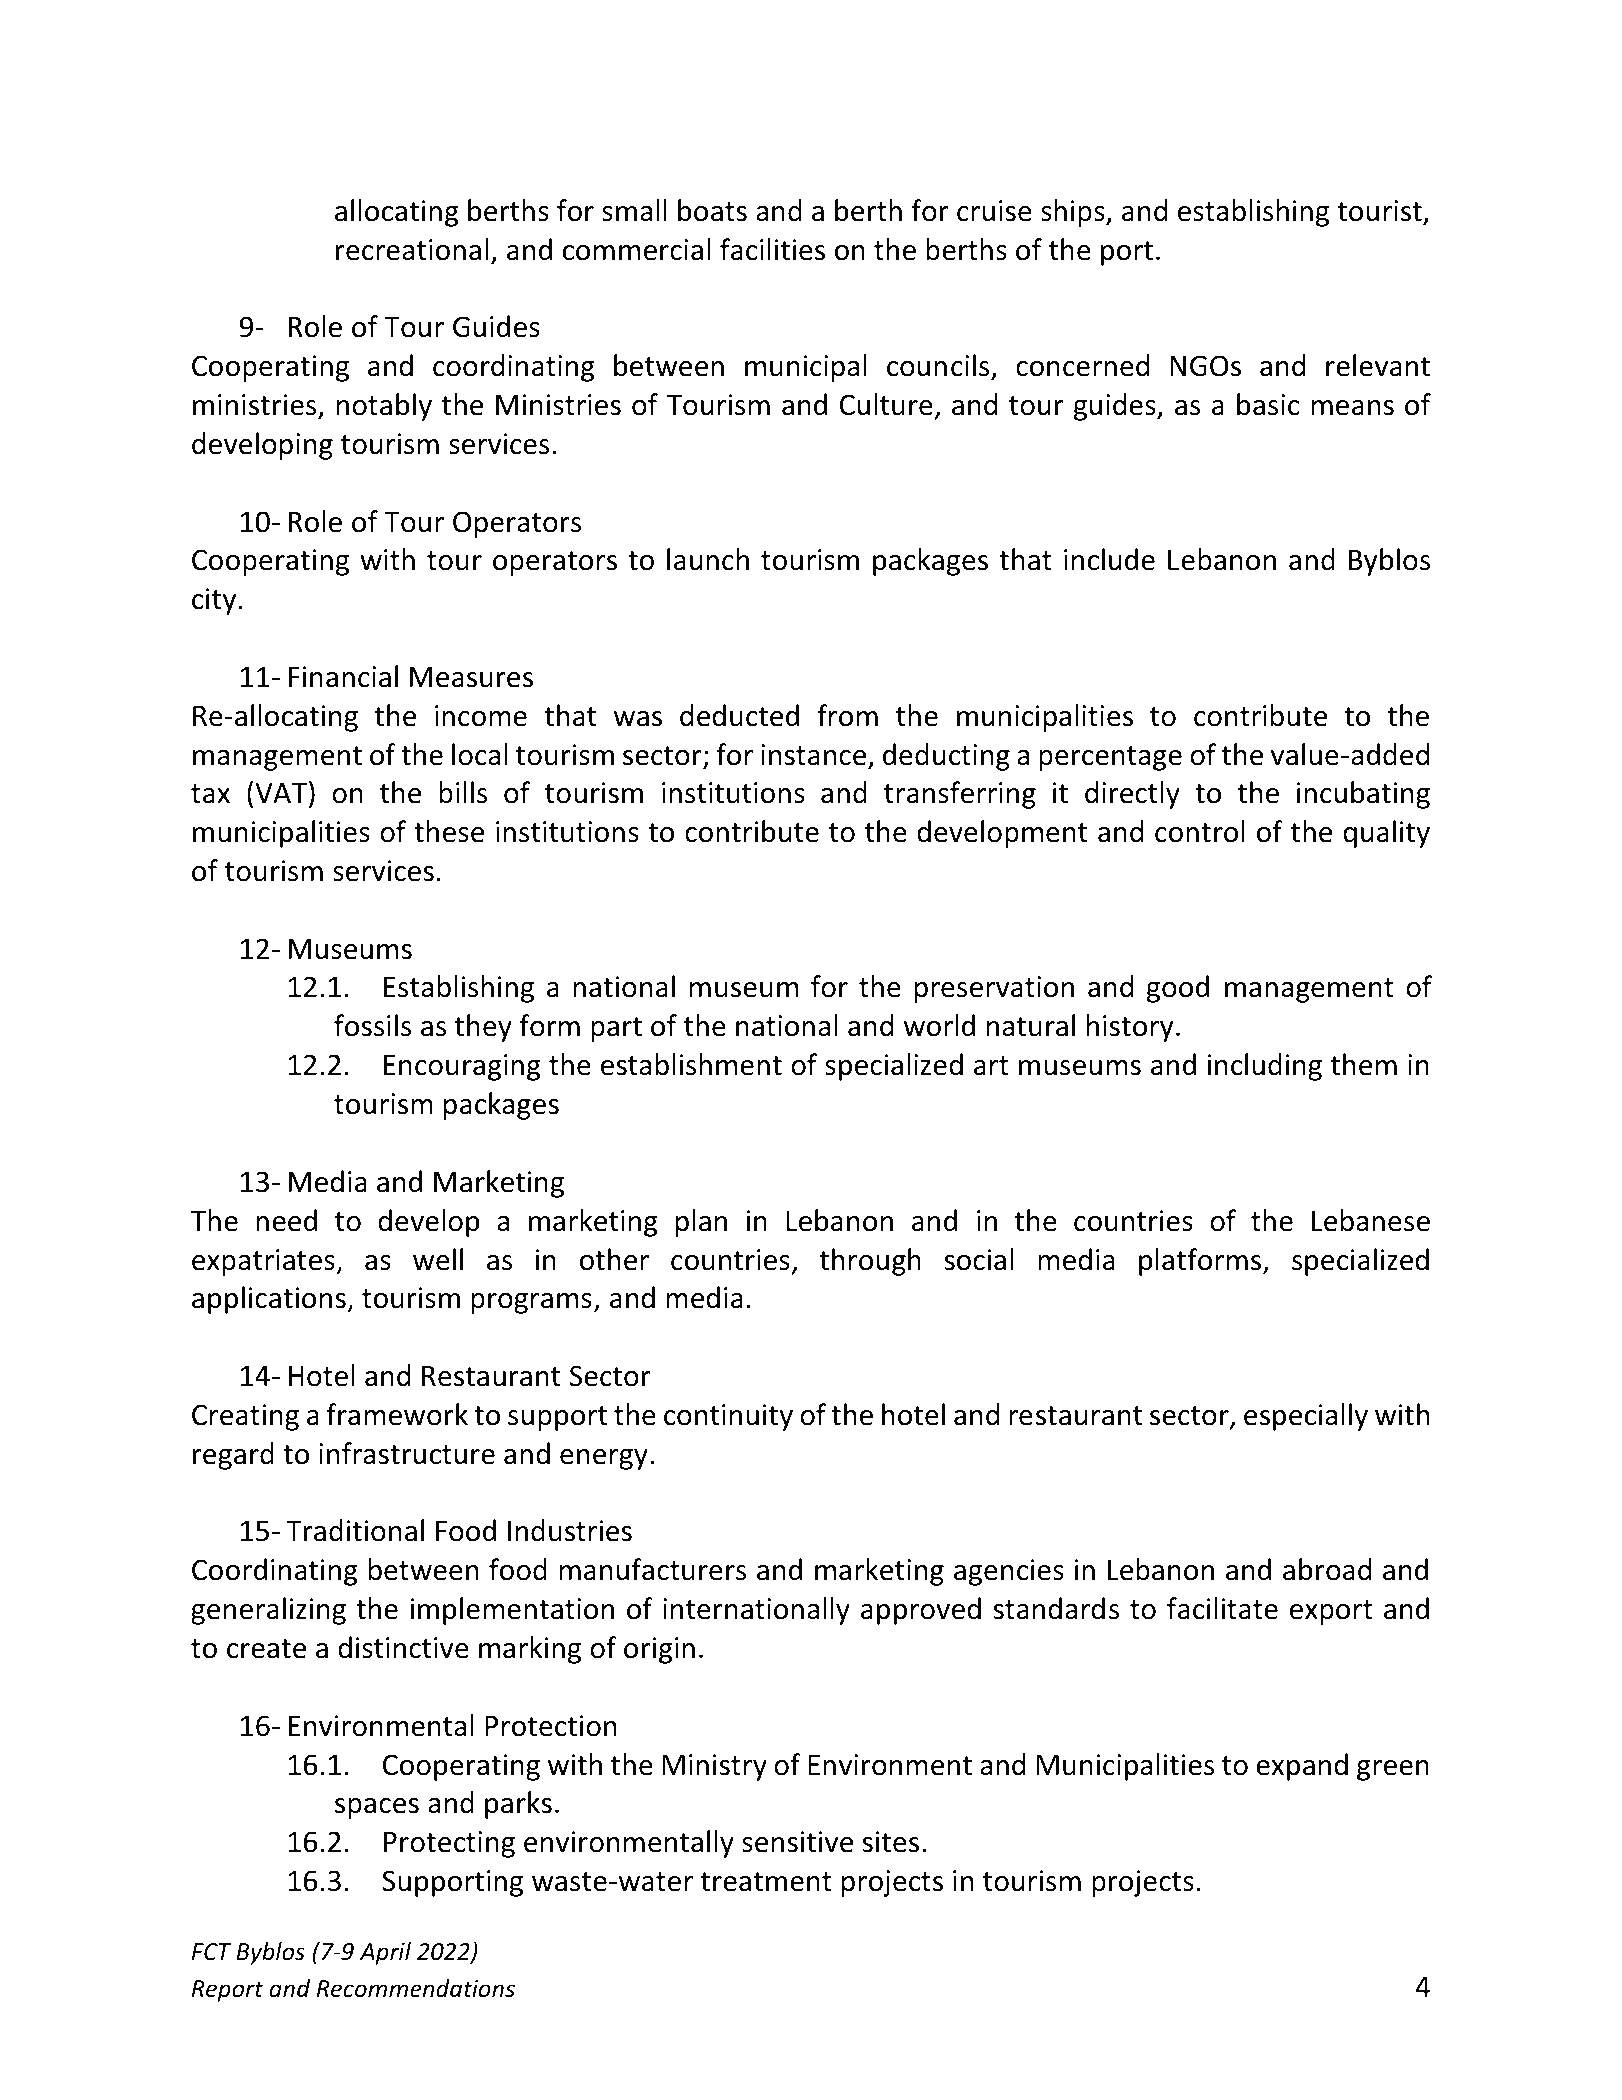 The width and height of the document is (1622, 2100). Describe the element at coordinates (412, 249) in the document. I see `recreational` at that location.
